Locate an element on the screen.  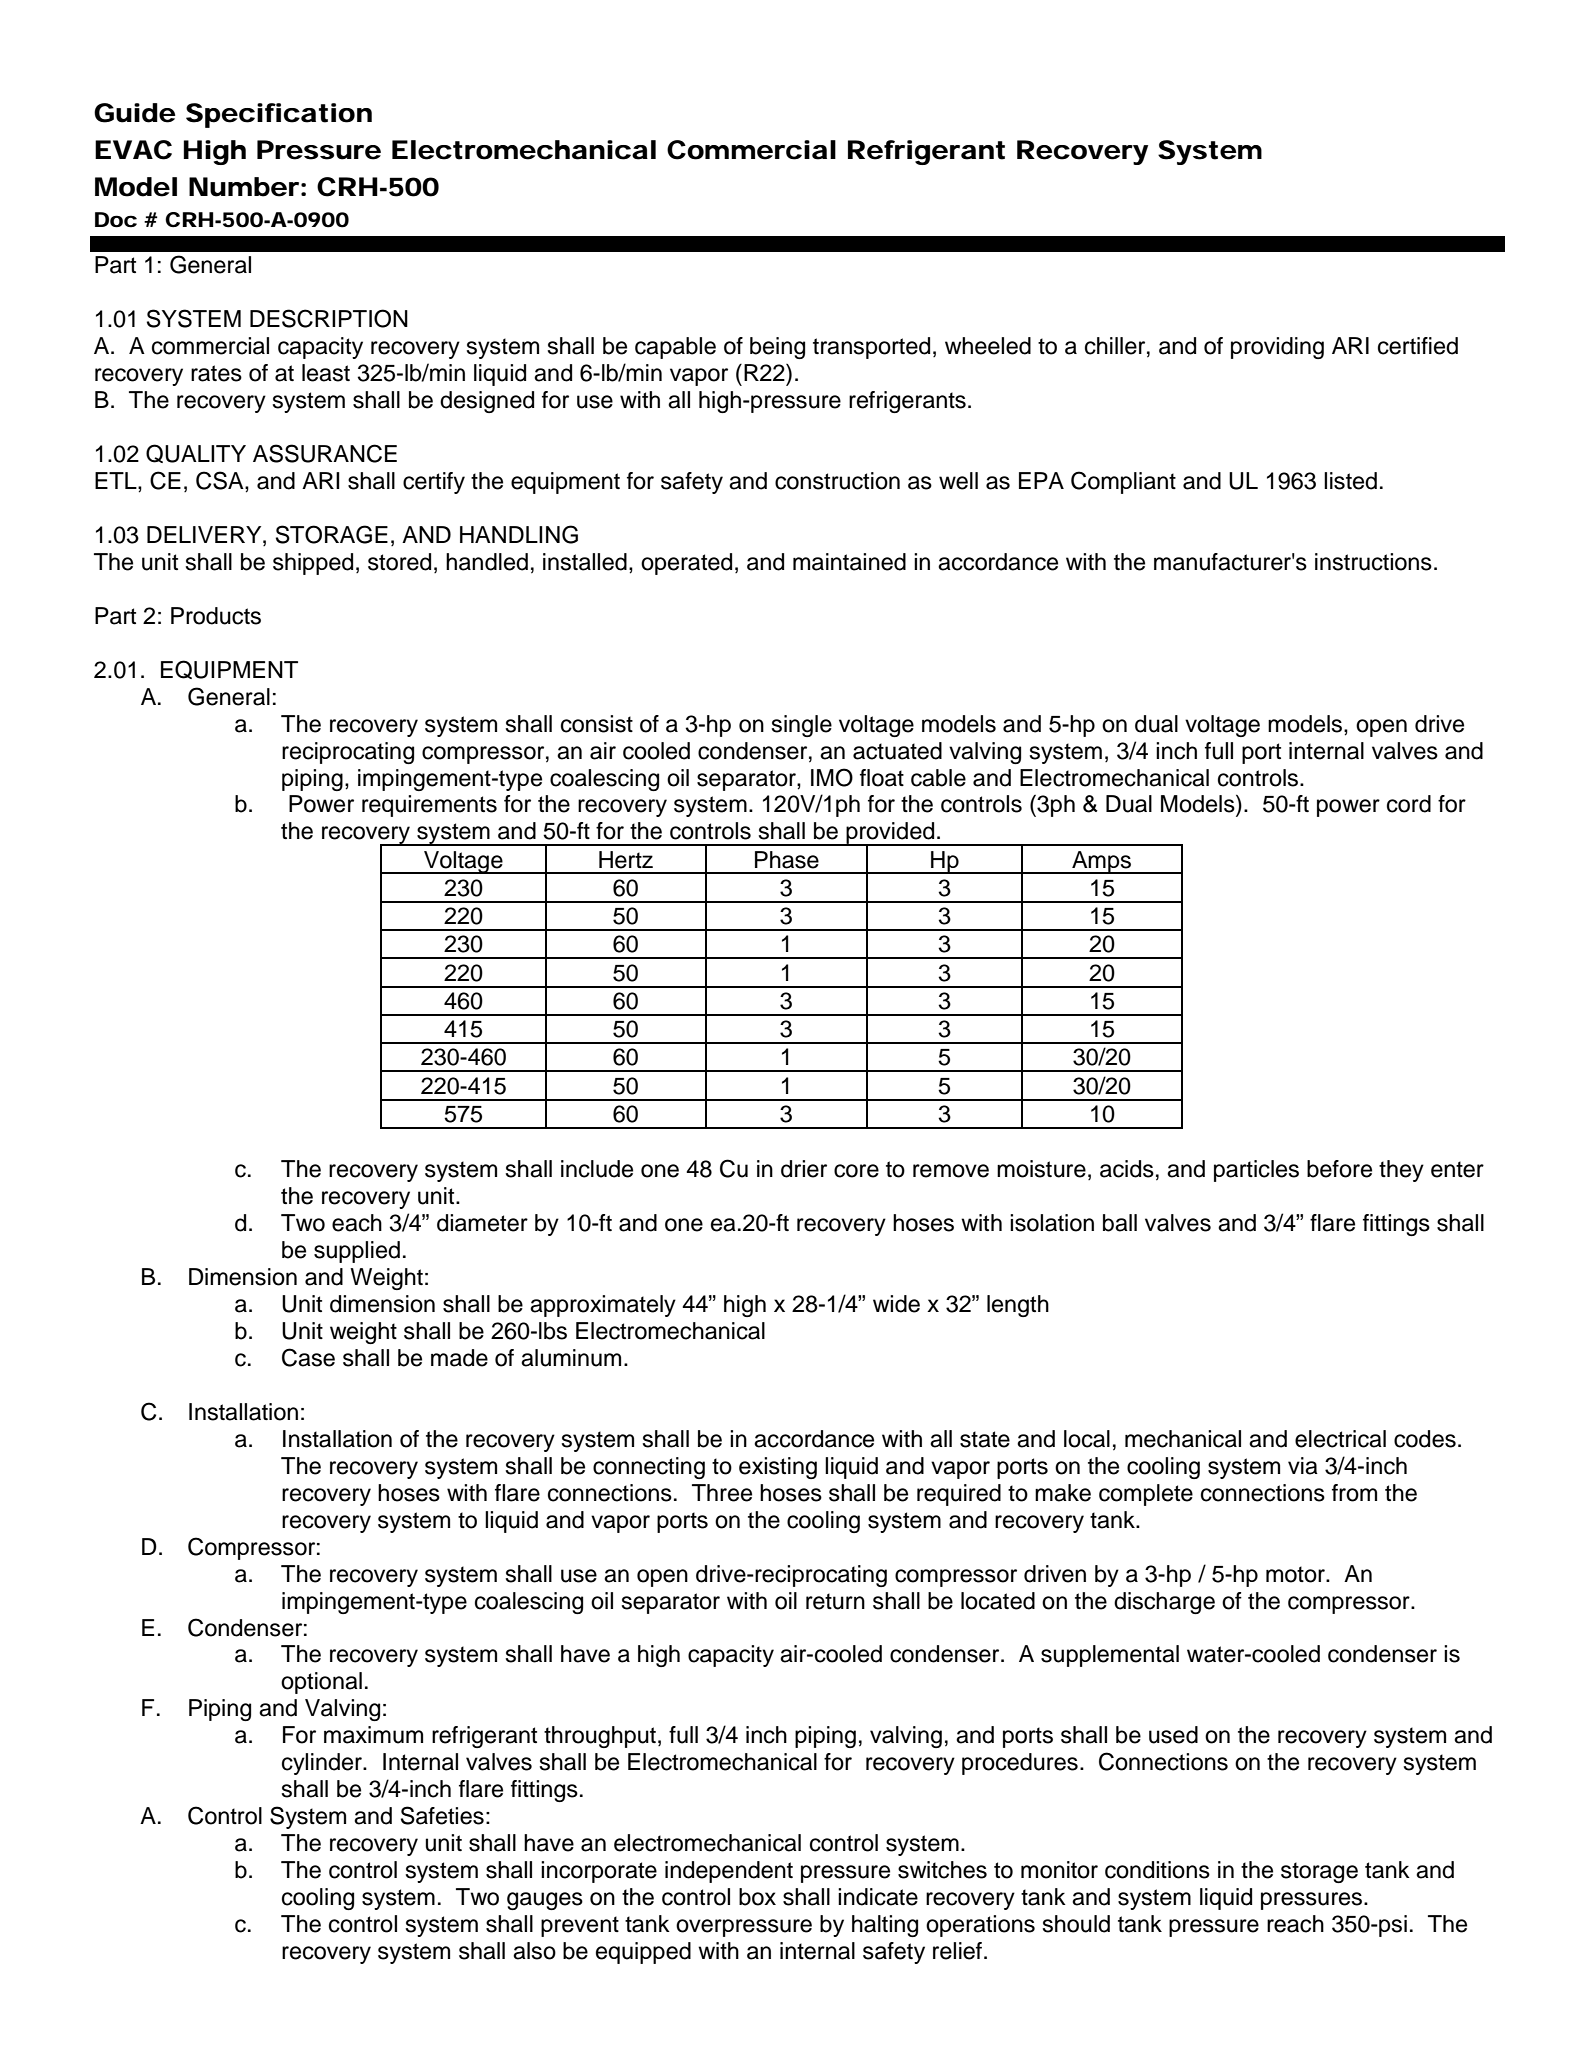
before is located at coordinates (1339, 1169).
